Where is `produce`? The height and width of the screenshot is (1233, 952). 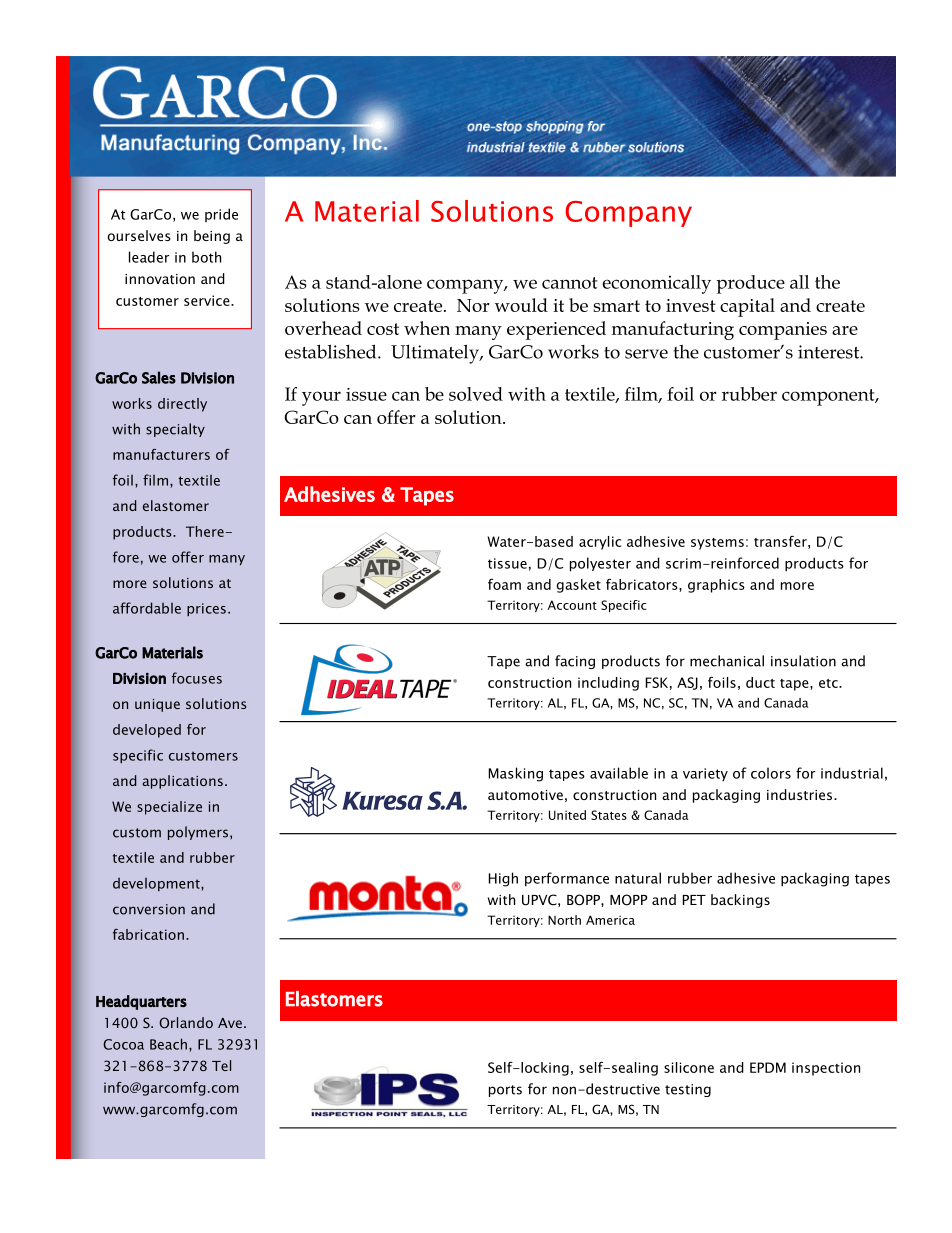
produce is located at coordinates (750, 284).
